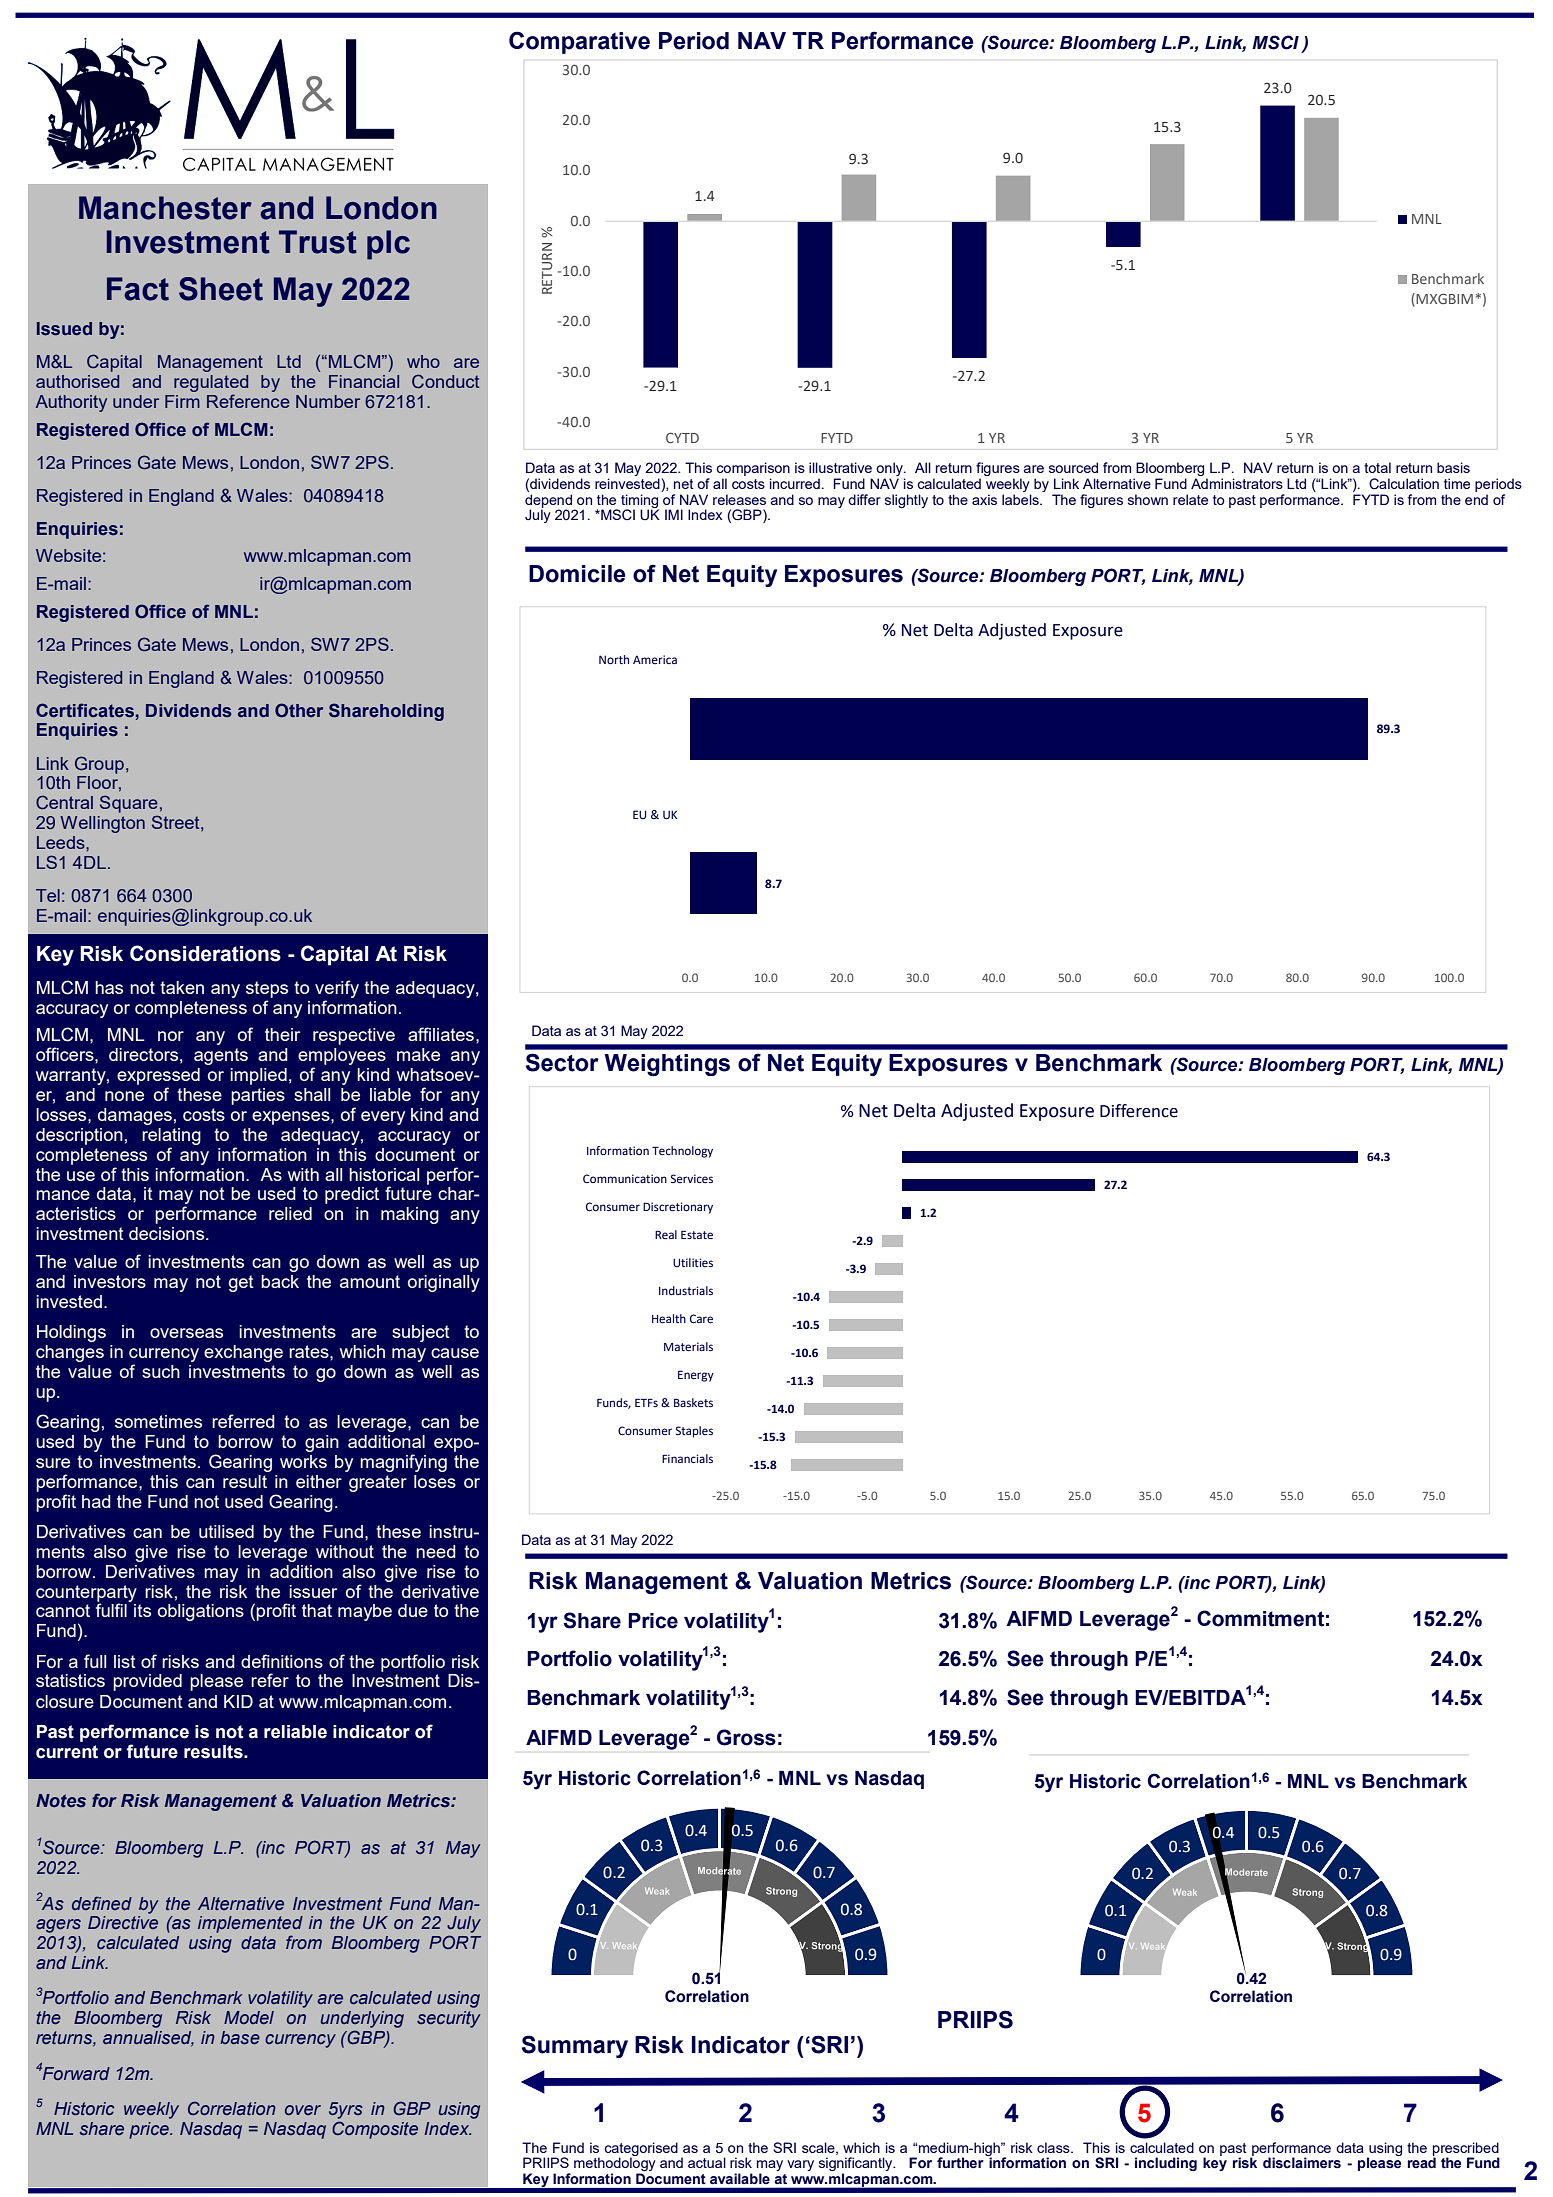 The height and width of the image is (2197, 1553). What do you see at coordinates (694, 1432) in the image?
I see `Staples` at bounding box center [694, 1432].
